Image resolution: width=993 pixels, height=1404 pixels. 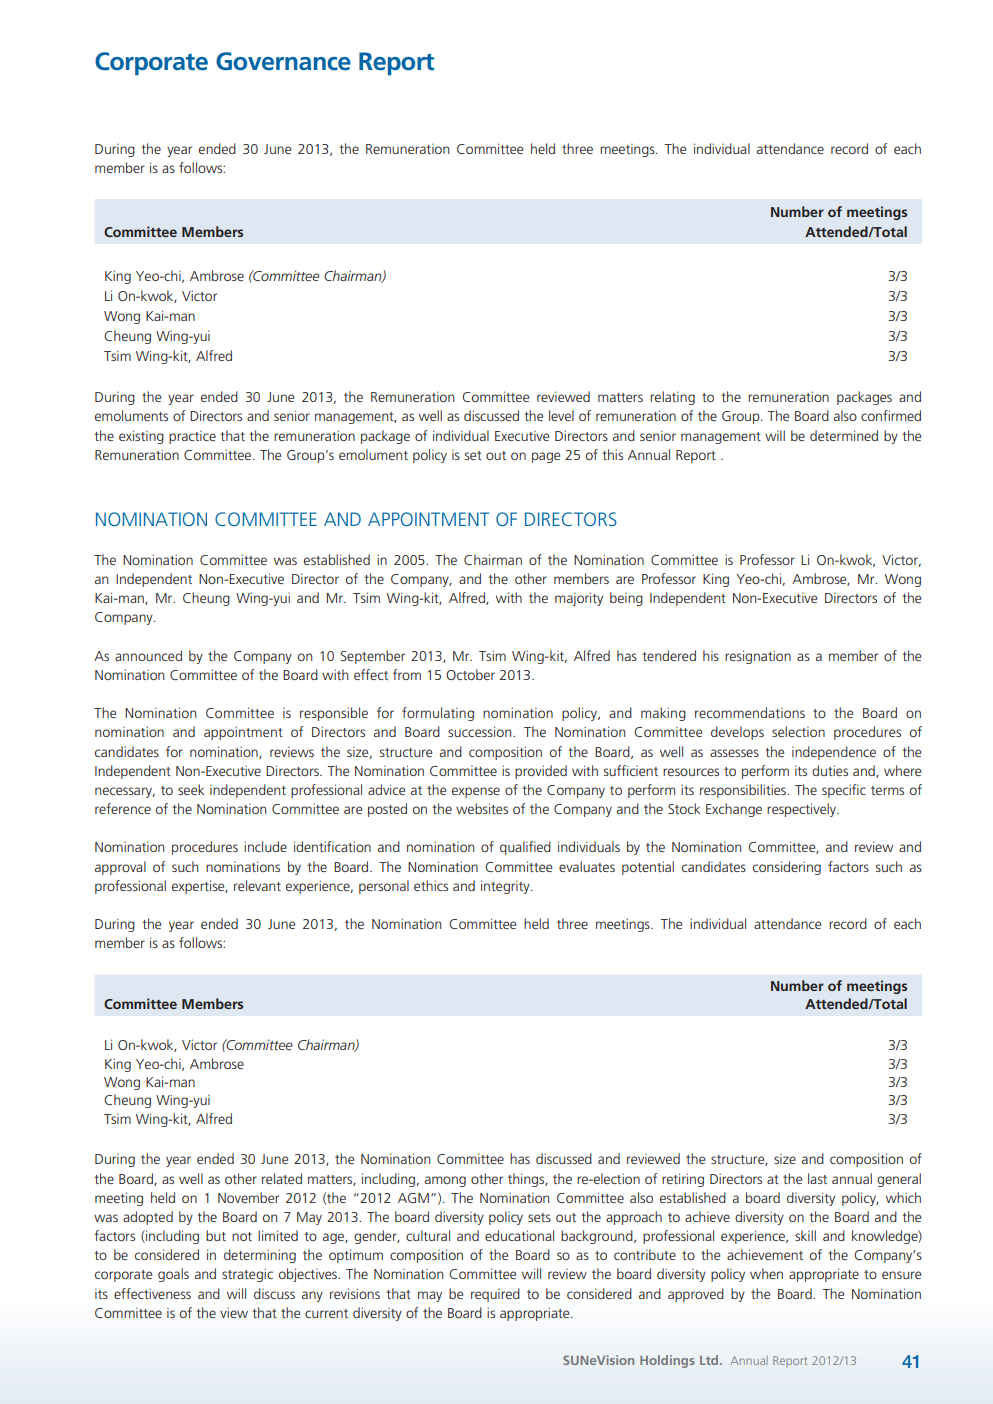 What do you see at coordinates (525, 848) in the screenshot?
I see `qualified` at bounding box center [525, 848].
